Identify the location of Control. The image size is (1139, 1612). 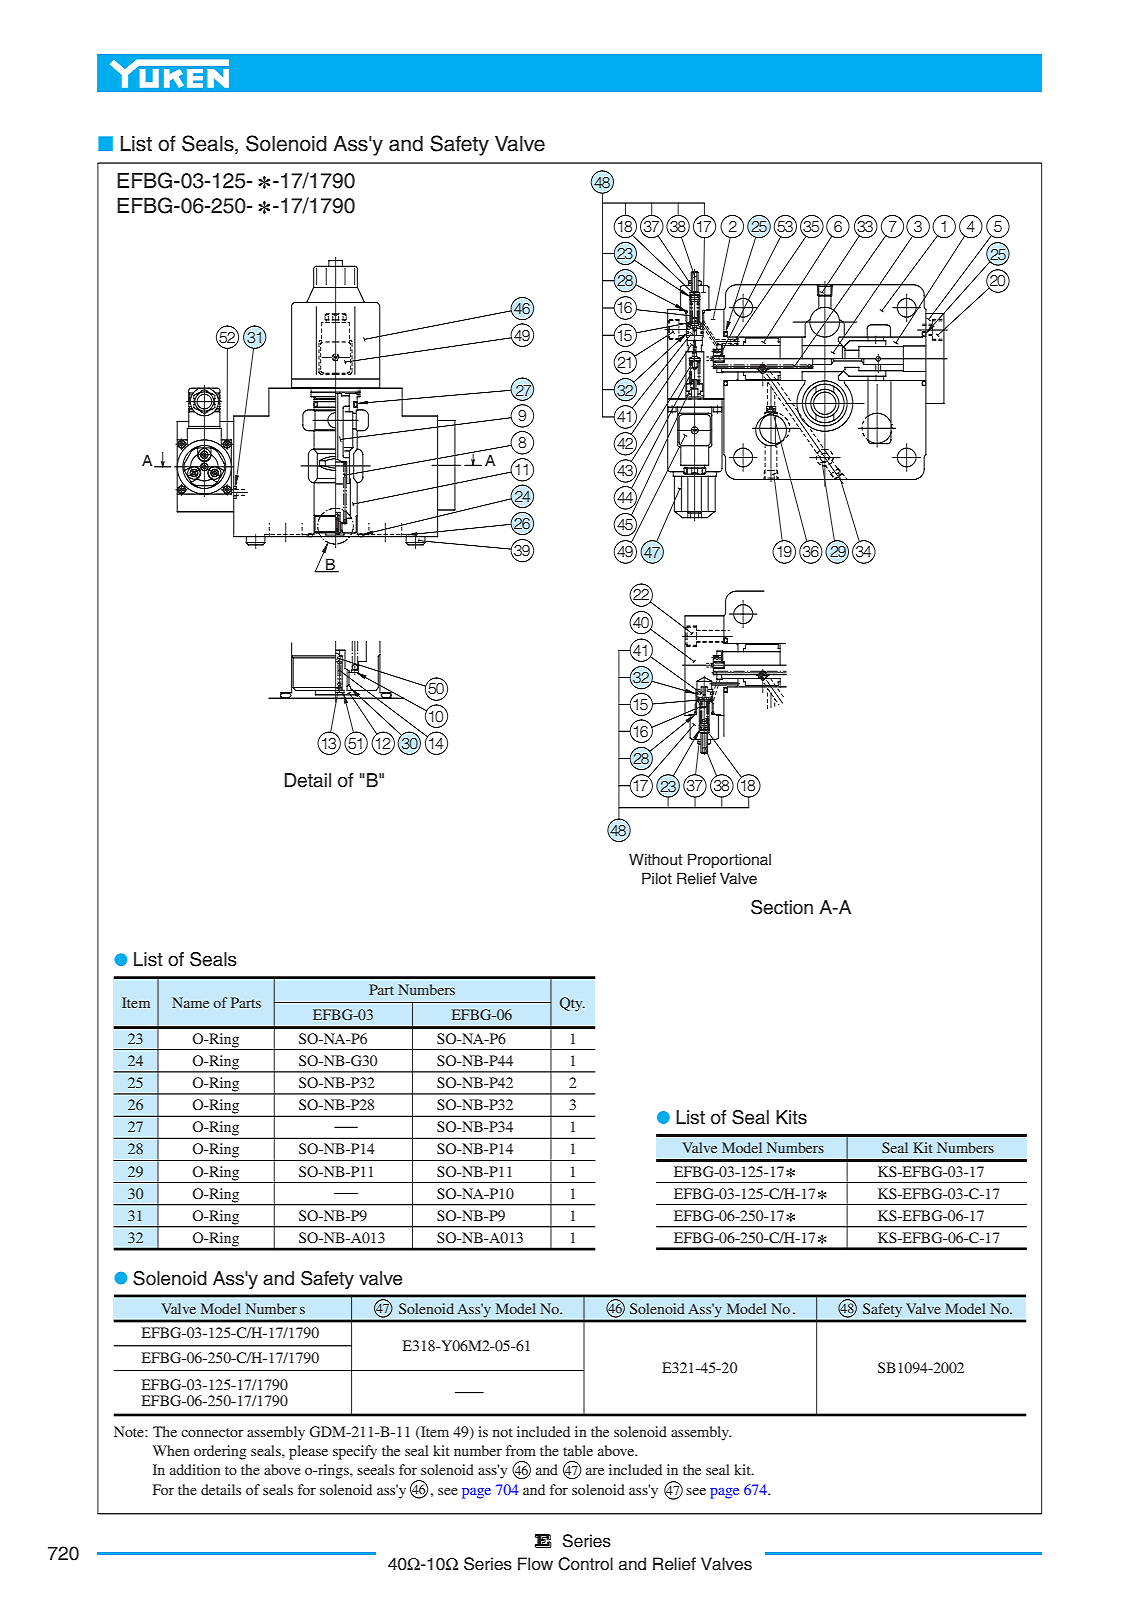
(585, 1564).
